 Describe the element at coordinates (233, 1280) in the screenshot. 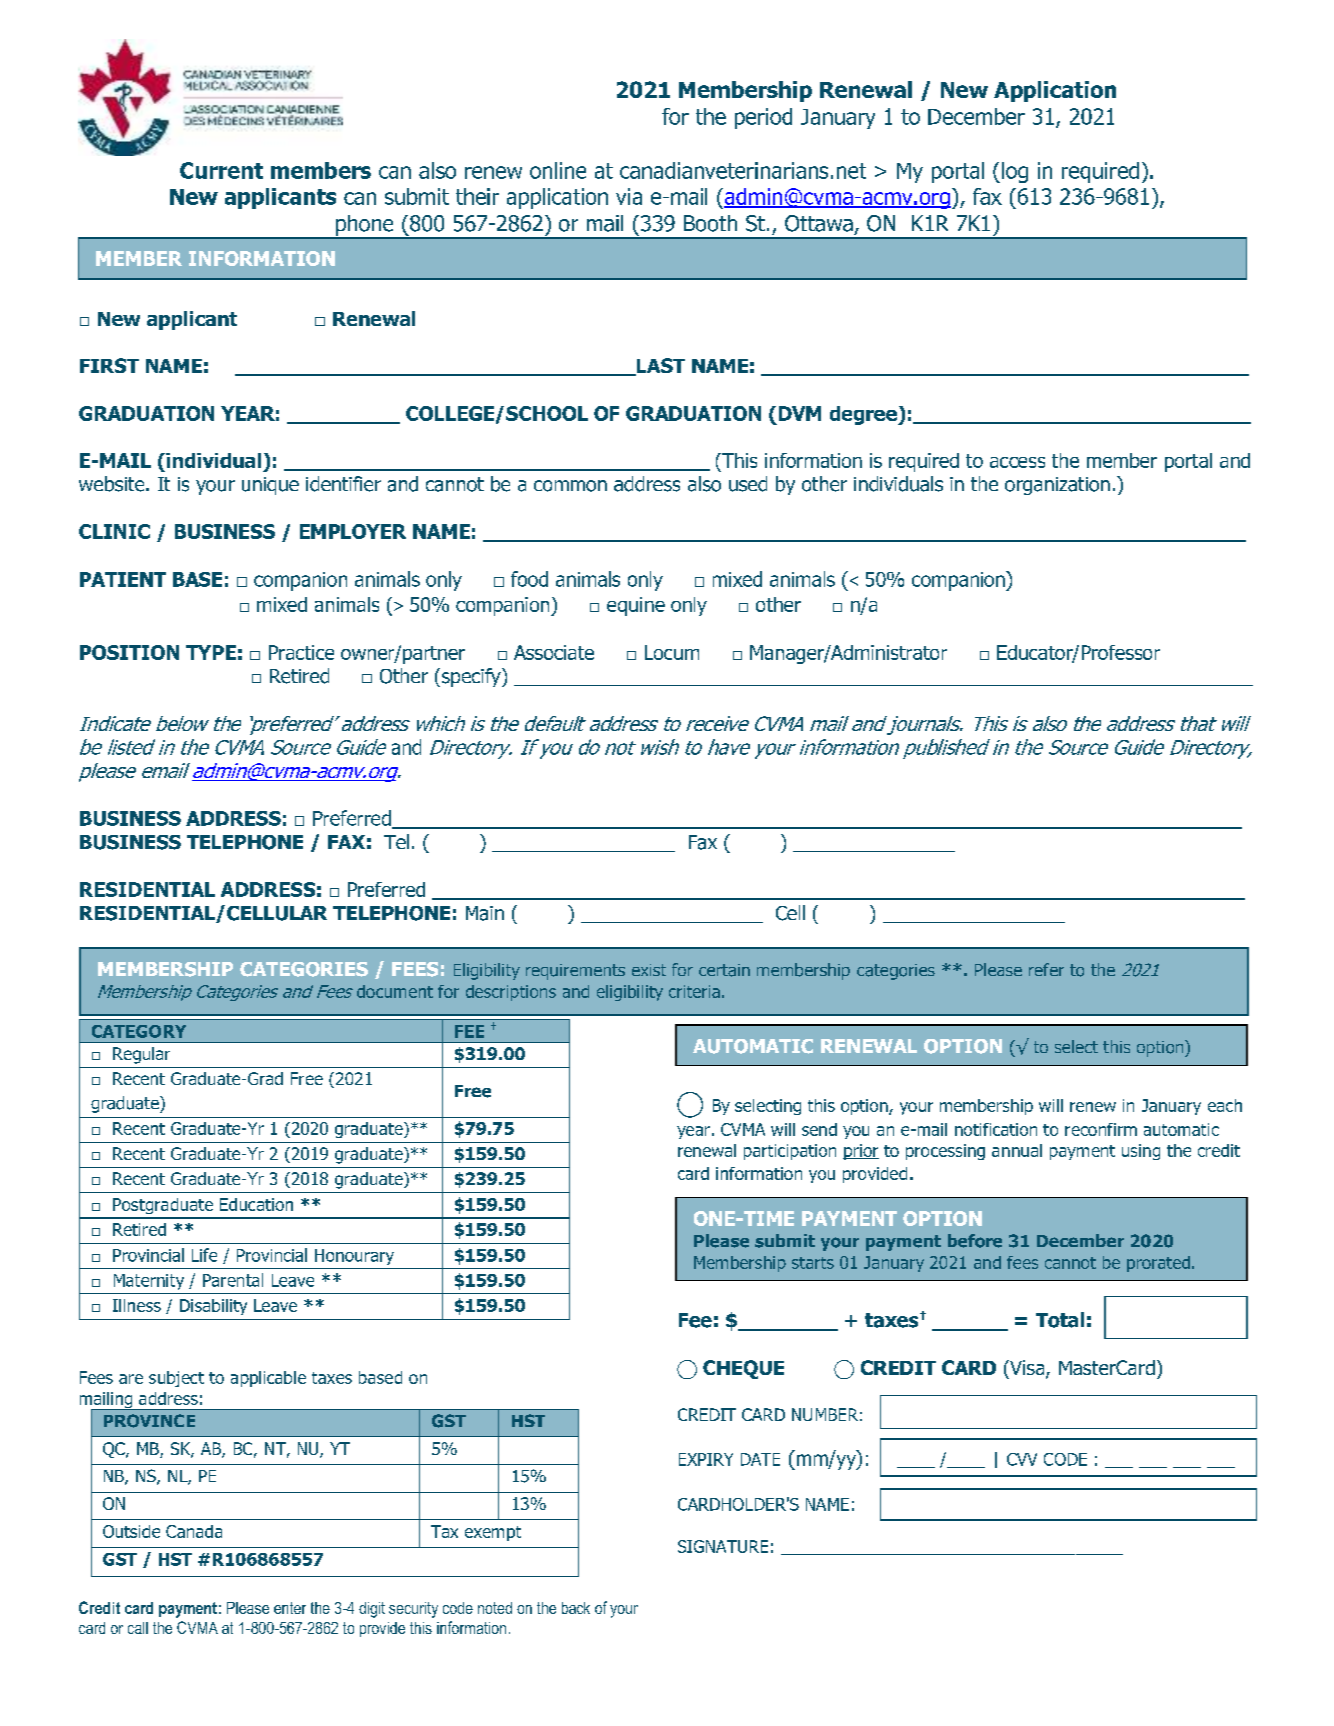

I see `Parental` at that location.
